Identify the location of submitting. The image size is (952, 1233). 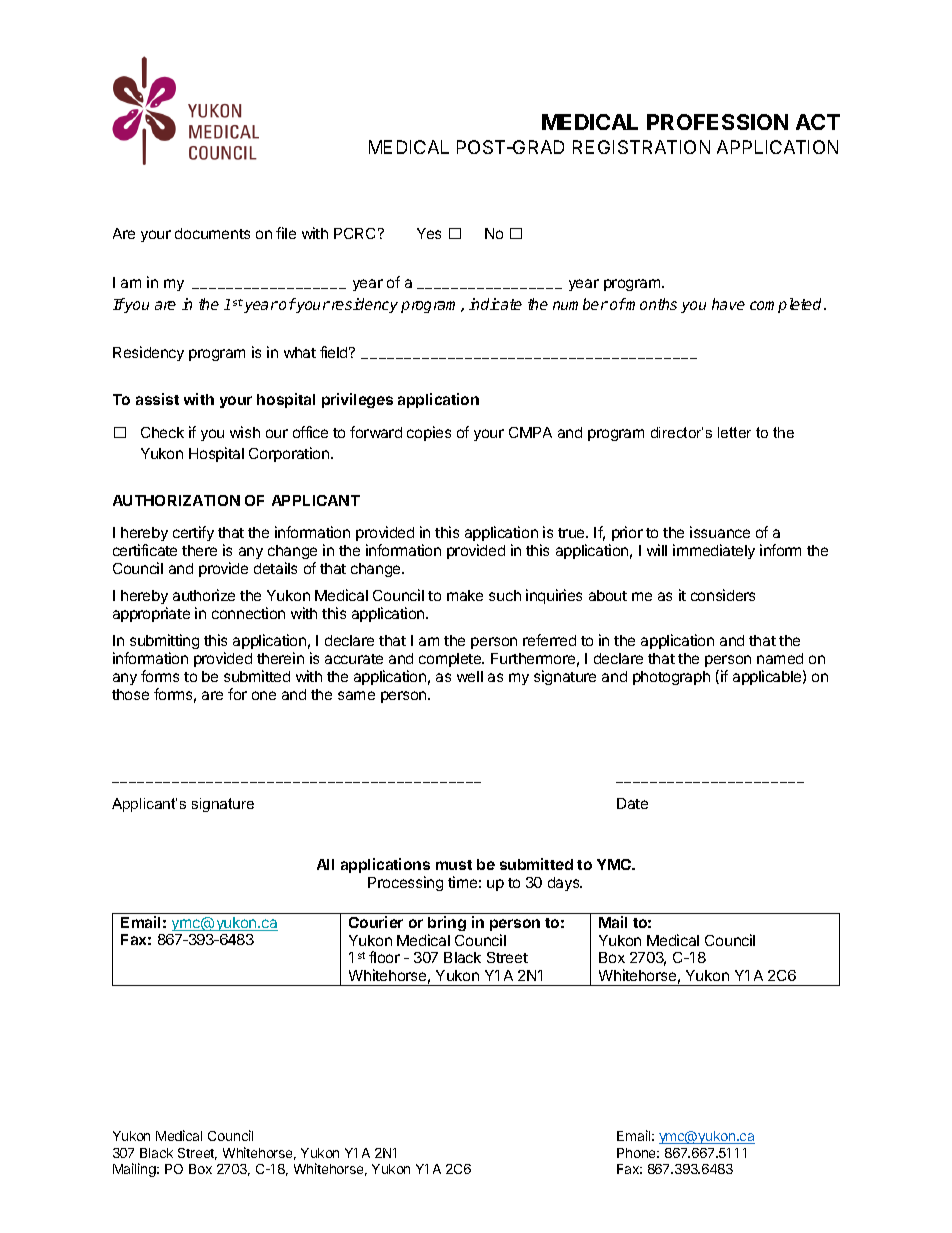
(163, 643).
